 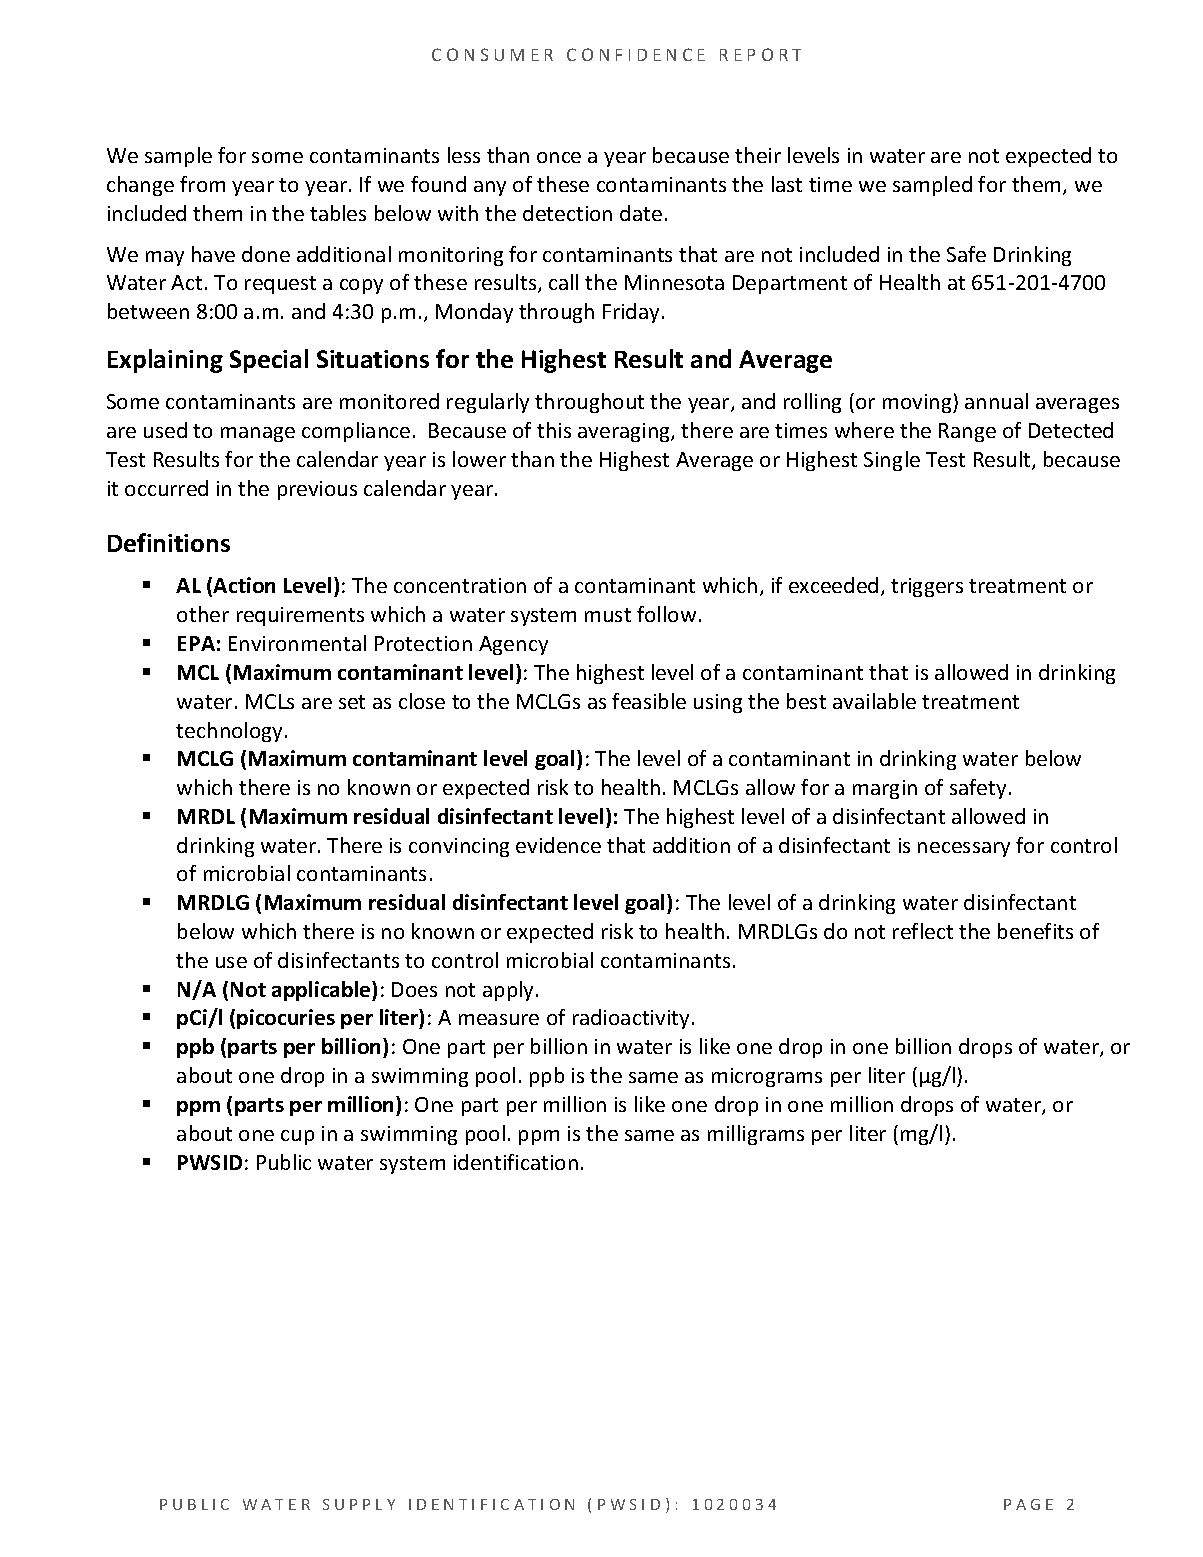 What do you see at coordinates (767, 1077) in the screenshot?
I see `micrograms` at bounding box center [767, 1077].
